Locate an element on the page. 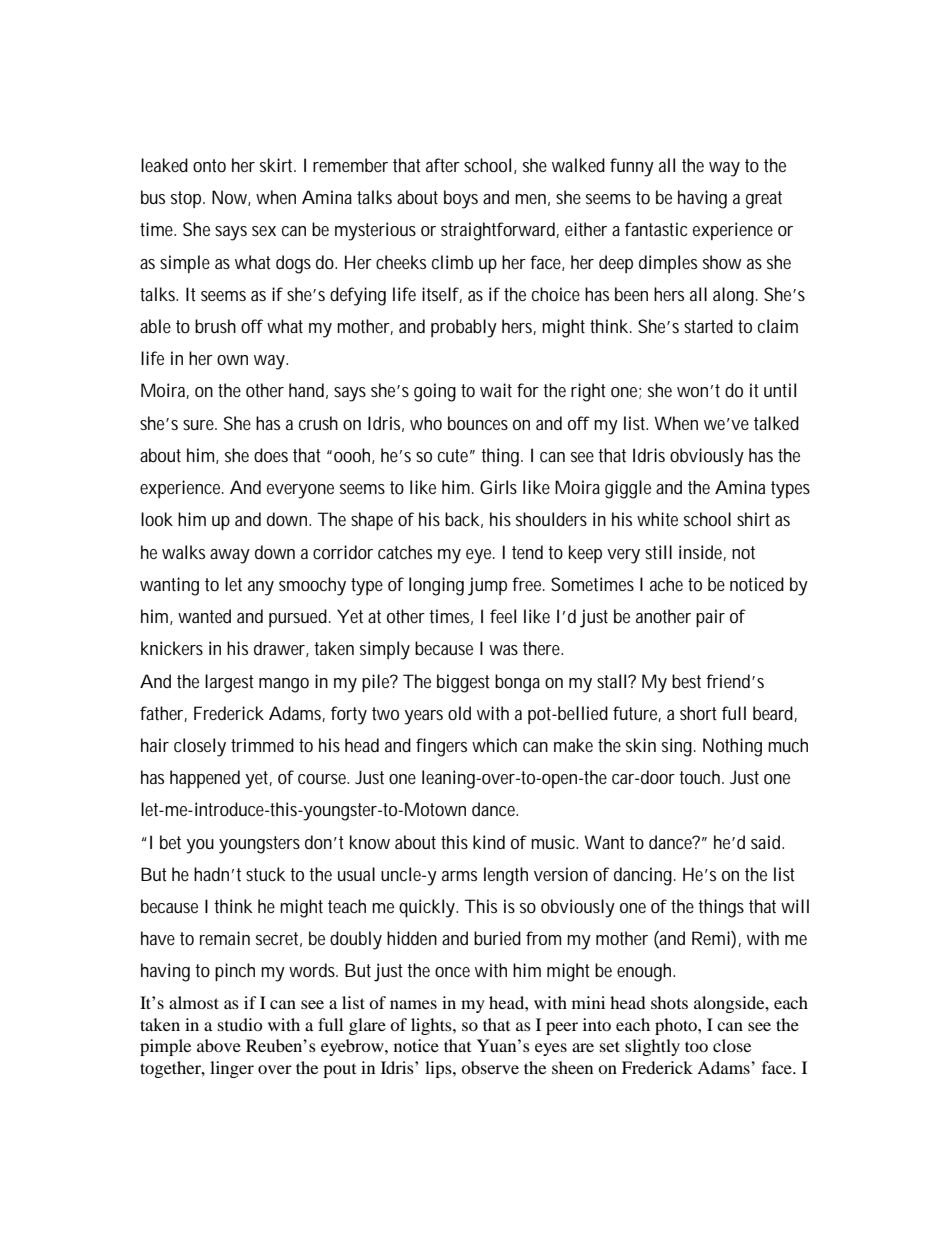 The image size is (952, 1233). any is located at coordinates (261, 588).
